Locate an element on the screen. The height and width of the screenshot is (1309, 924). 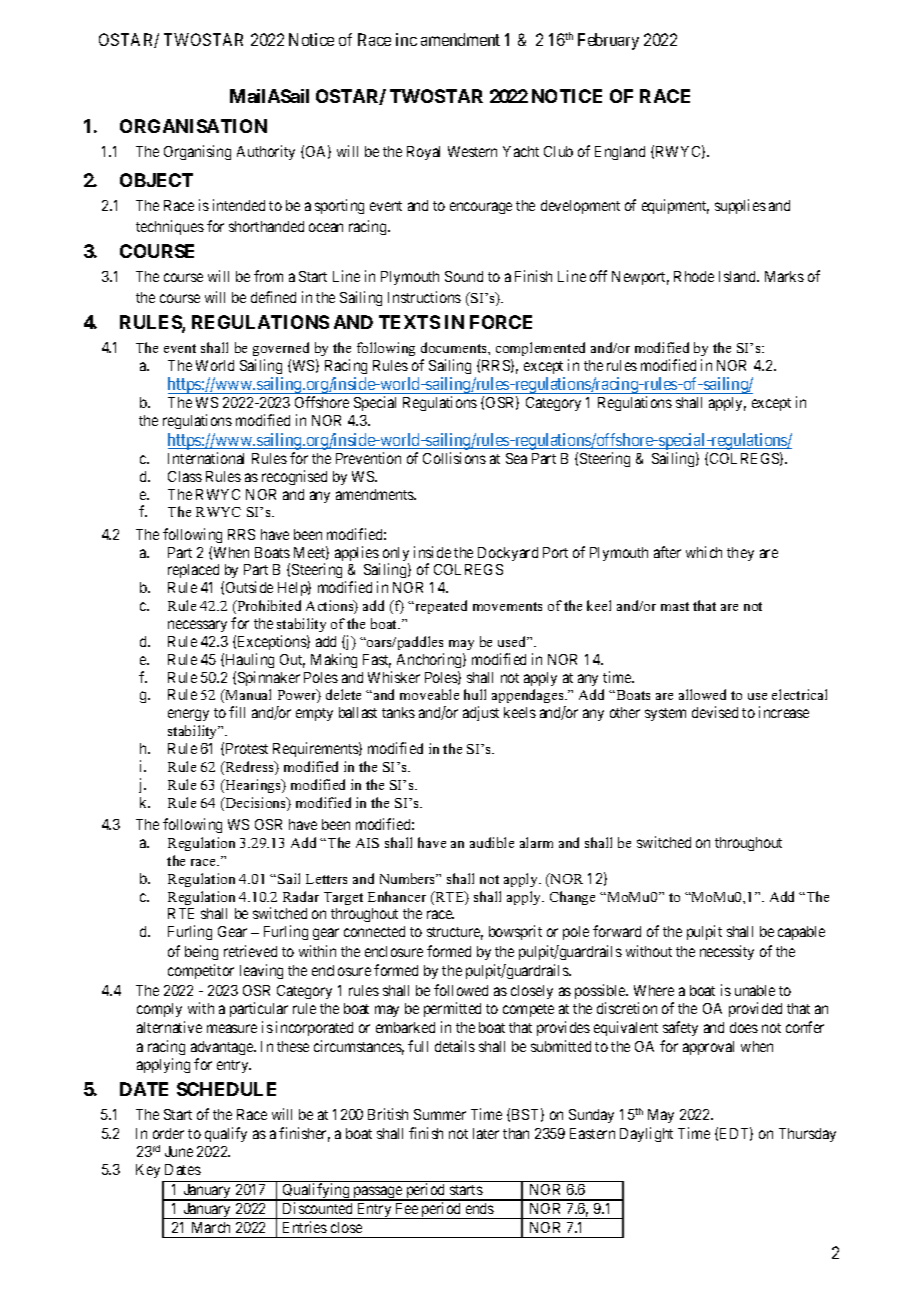
June is located at coordinates (179, 1151).
